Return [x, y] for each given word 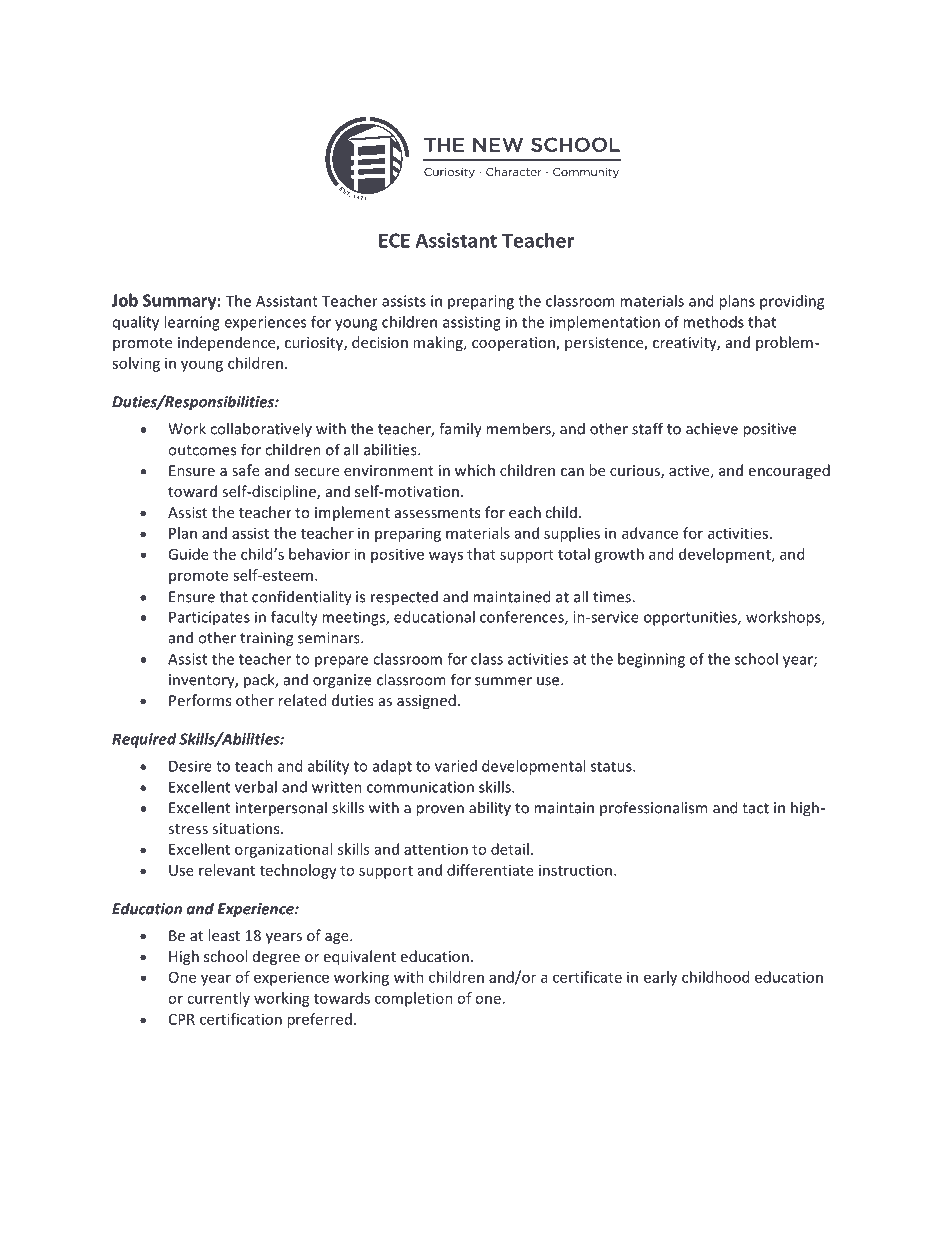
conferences [523, 618]
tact [755, 808]
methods [713, 322]
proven [440, 811]
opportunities [691, 618]
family [460, 430]
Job [125, 300]
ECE [394, 240]
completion [414, 999]
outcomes [202, 450]
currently [218, 999]
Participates [209, 618]
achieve [712, 428]
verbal [256, 787]
